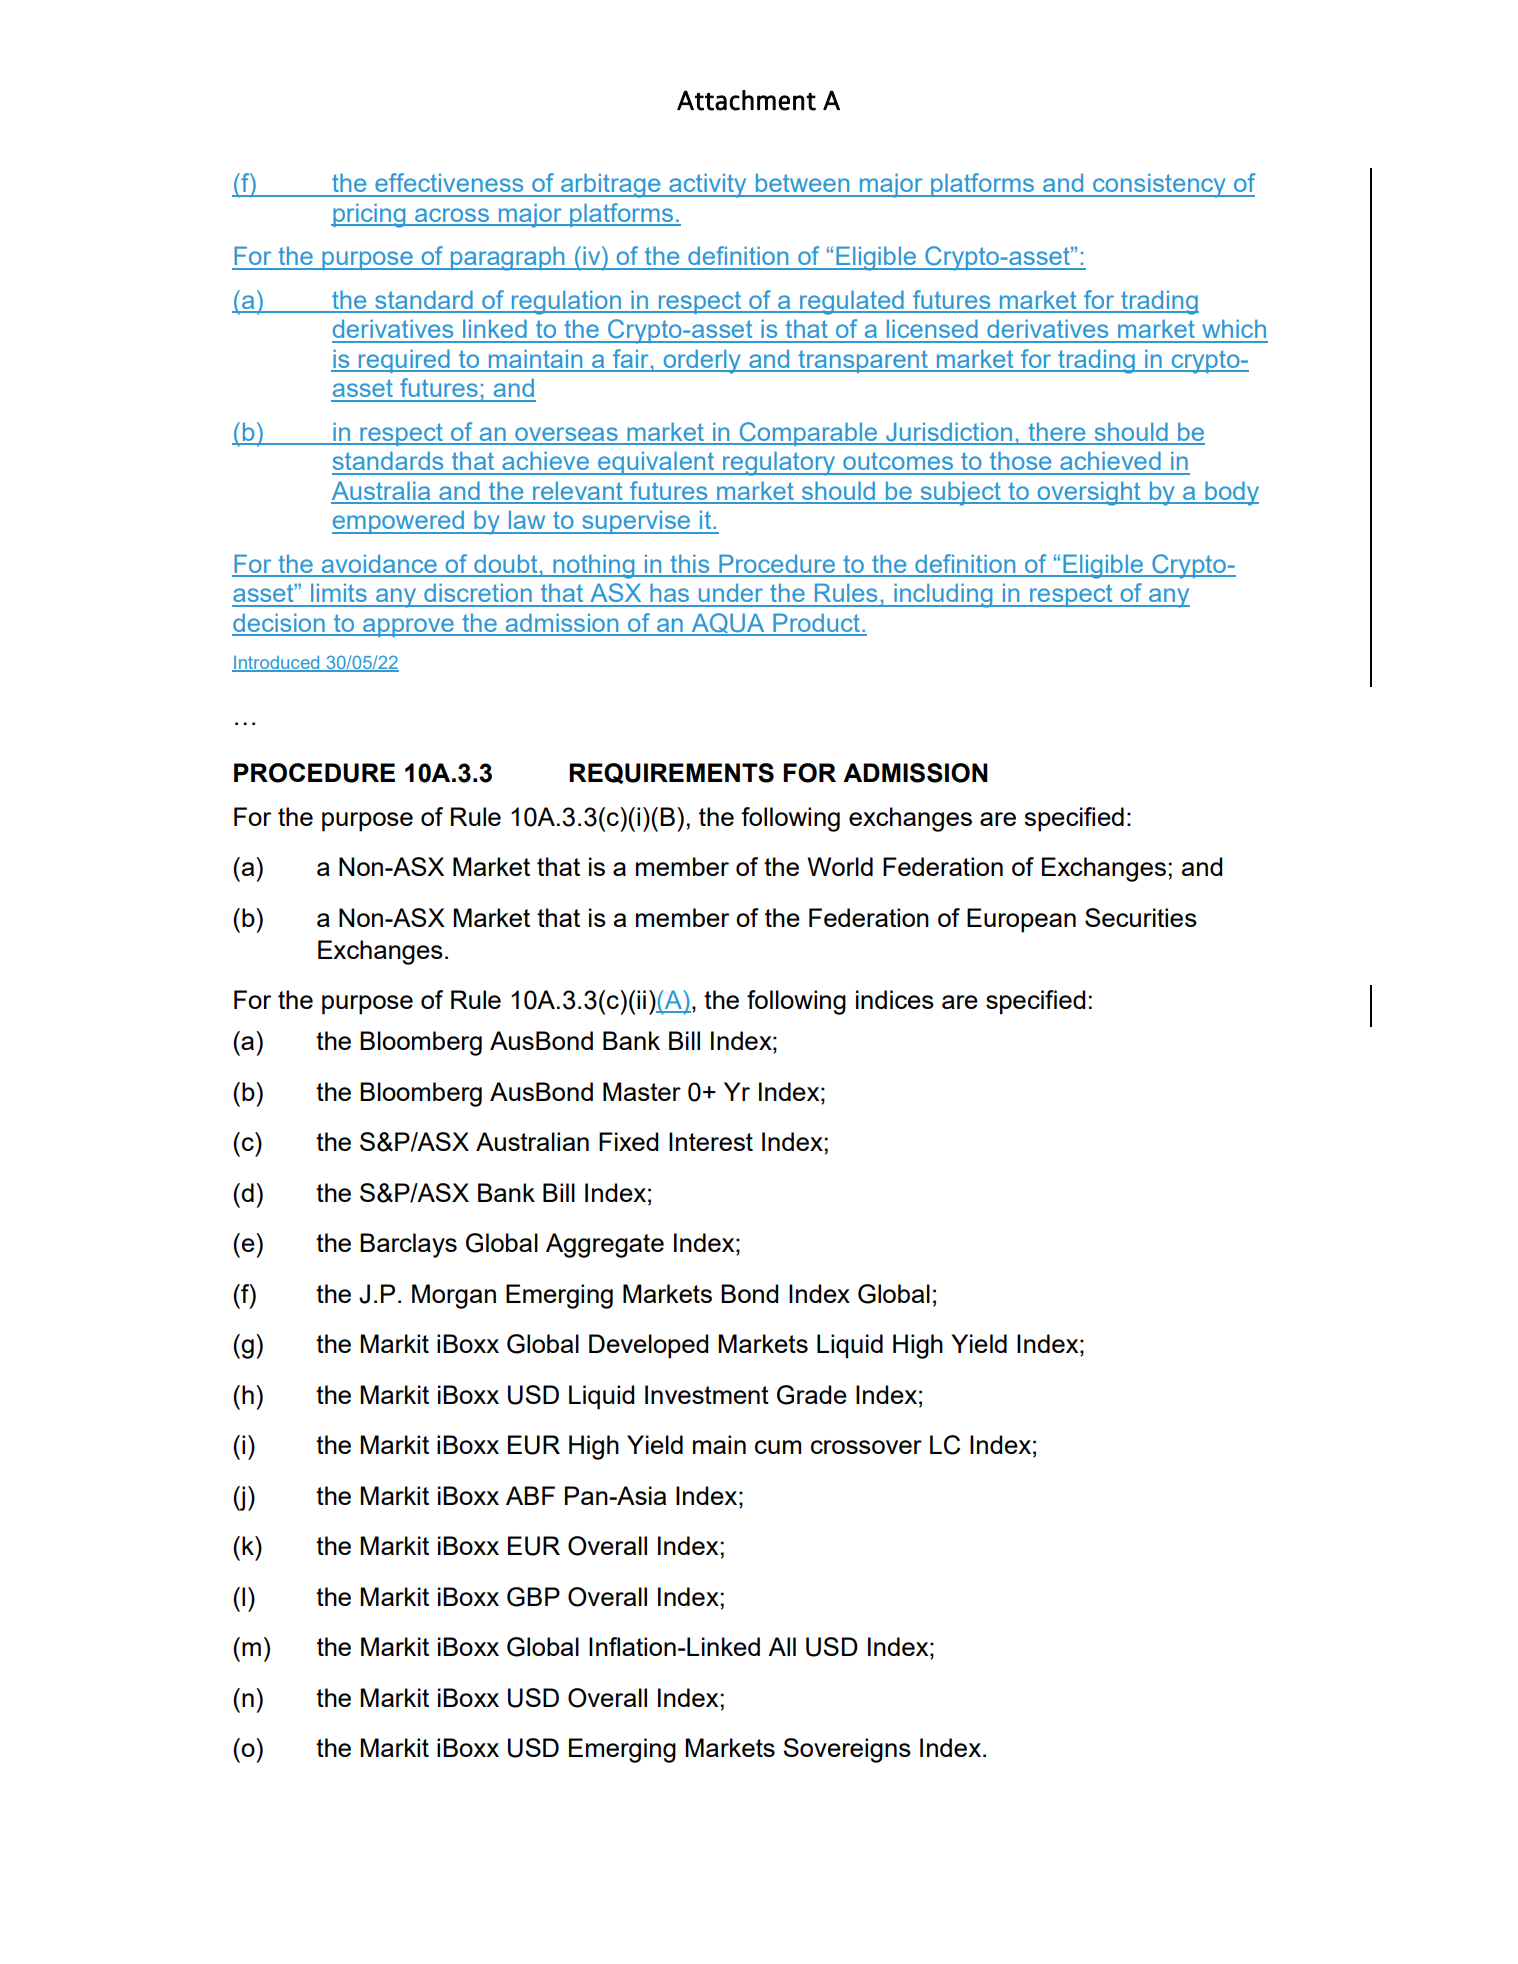 This screenshot has height=1964, width=1518. What do you see at coordinates (779, 463) in the screenshot?
I see `regulatory` at bounding box center [779, 463].
